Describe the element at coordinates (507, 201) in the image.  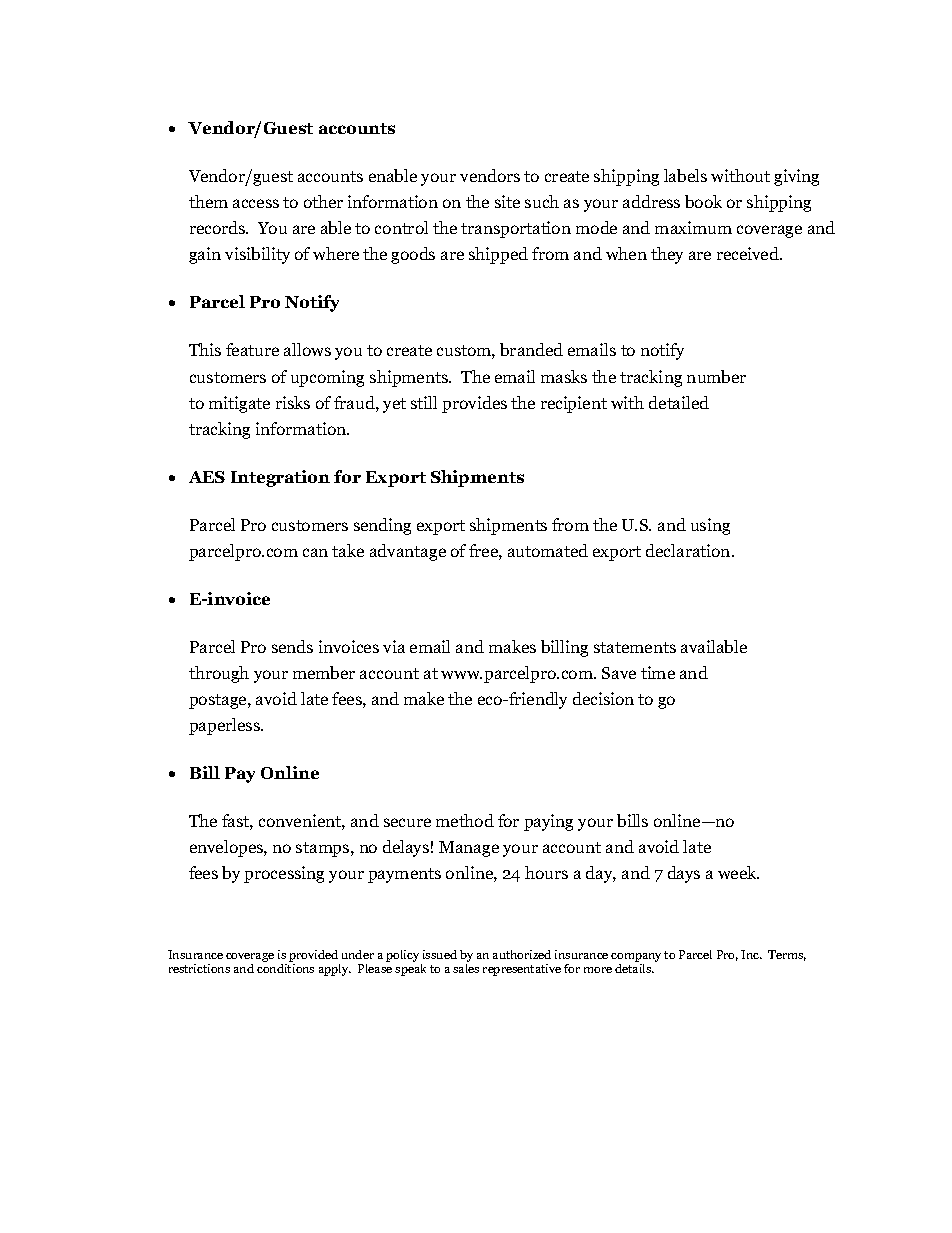
I see `site` at that location.
